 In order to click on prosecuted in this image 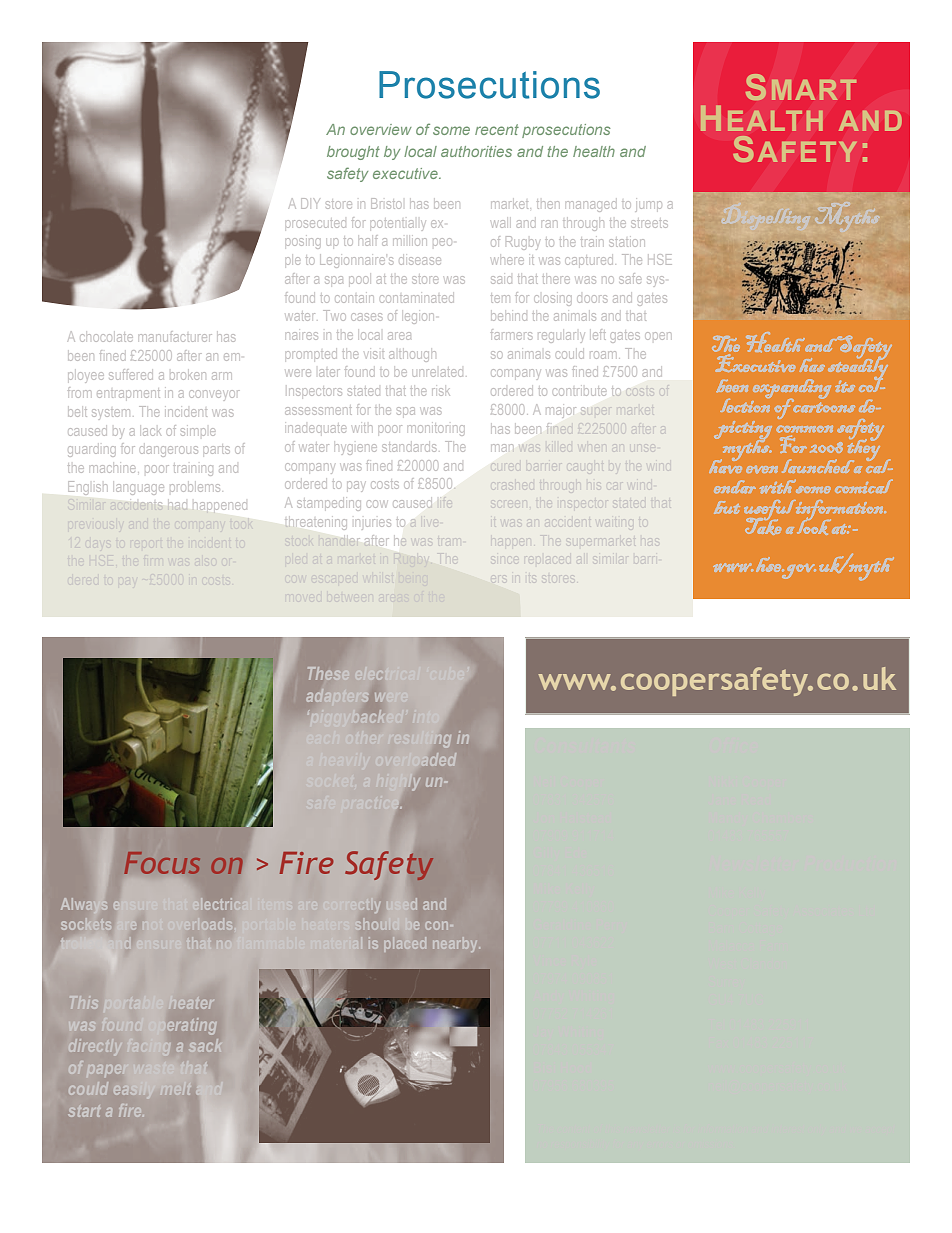, I will do `click(316, 224)`.
